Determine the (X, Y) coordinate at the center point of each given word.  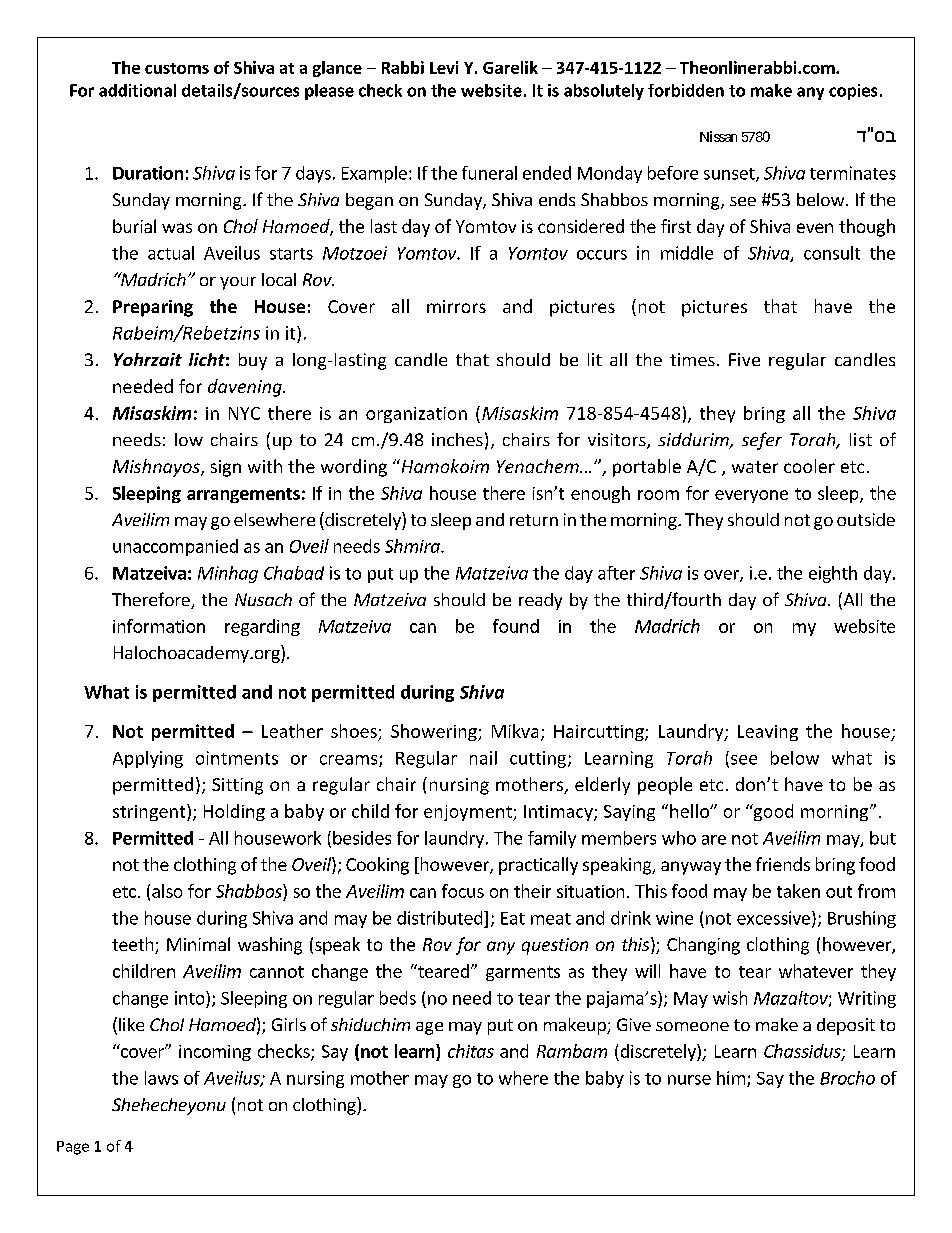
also (167, 891)
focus (463, 891)
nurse (689, 1080)
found (516, 626)
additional (137, 90)
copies (853, 92)
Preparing (153, 308)
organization (416, 415)
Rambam (572, 1051)
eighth (833, 574)
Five (744, 359)
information (159, 626)
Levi (444, 67)
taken (798, 891)
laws (161, 1078)
